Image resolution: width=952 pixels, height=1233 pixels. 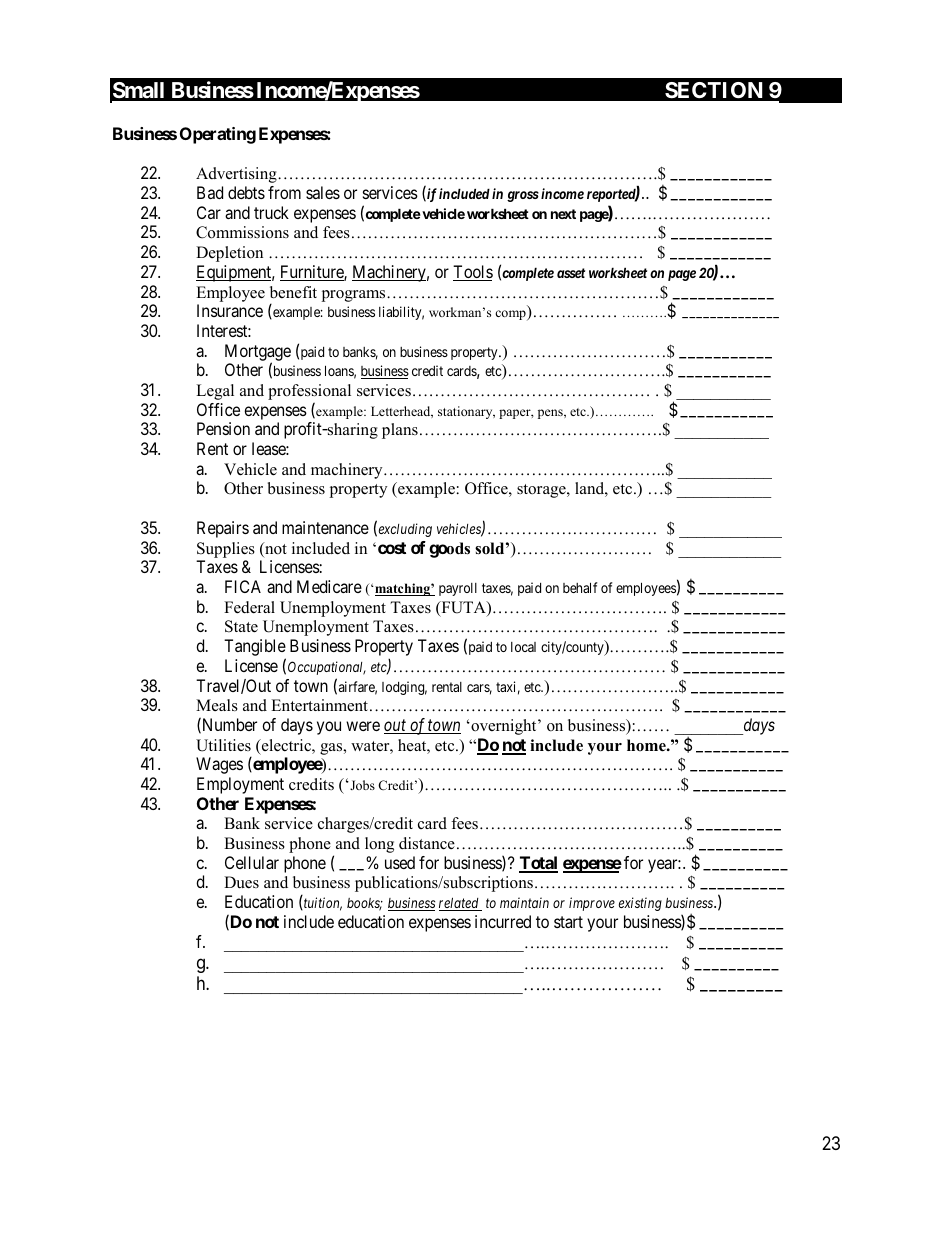 I want to click on programs, so click(x=354, y=296).
